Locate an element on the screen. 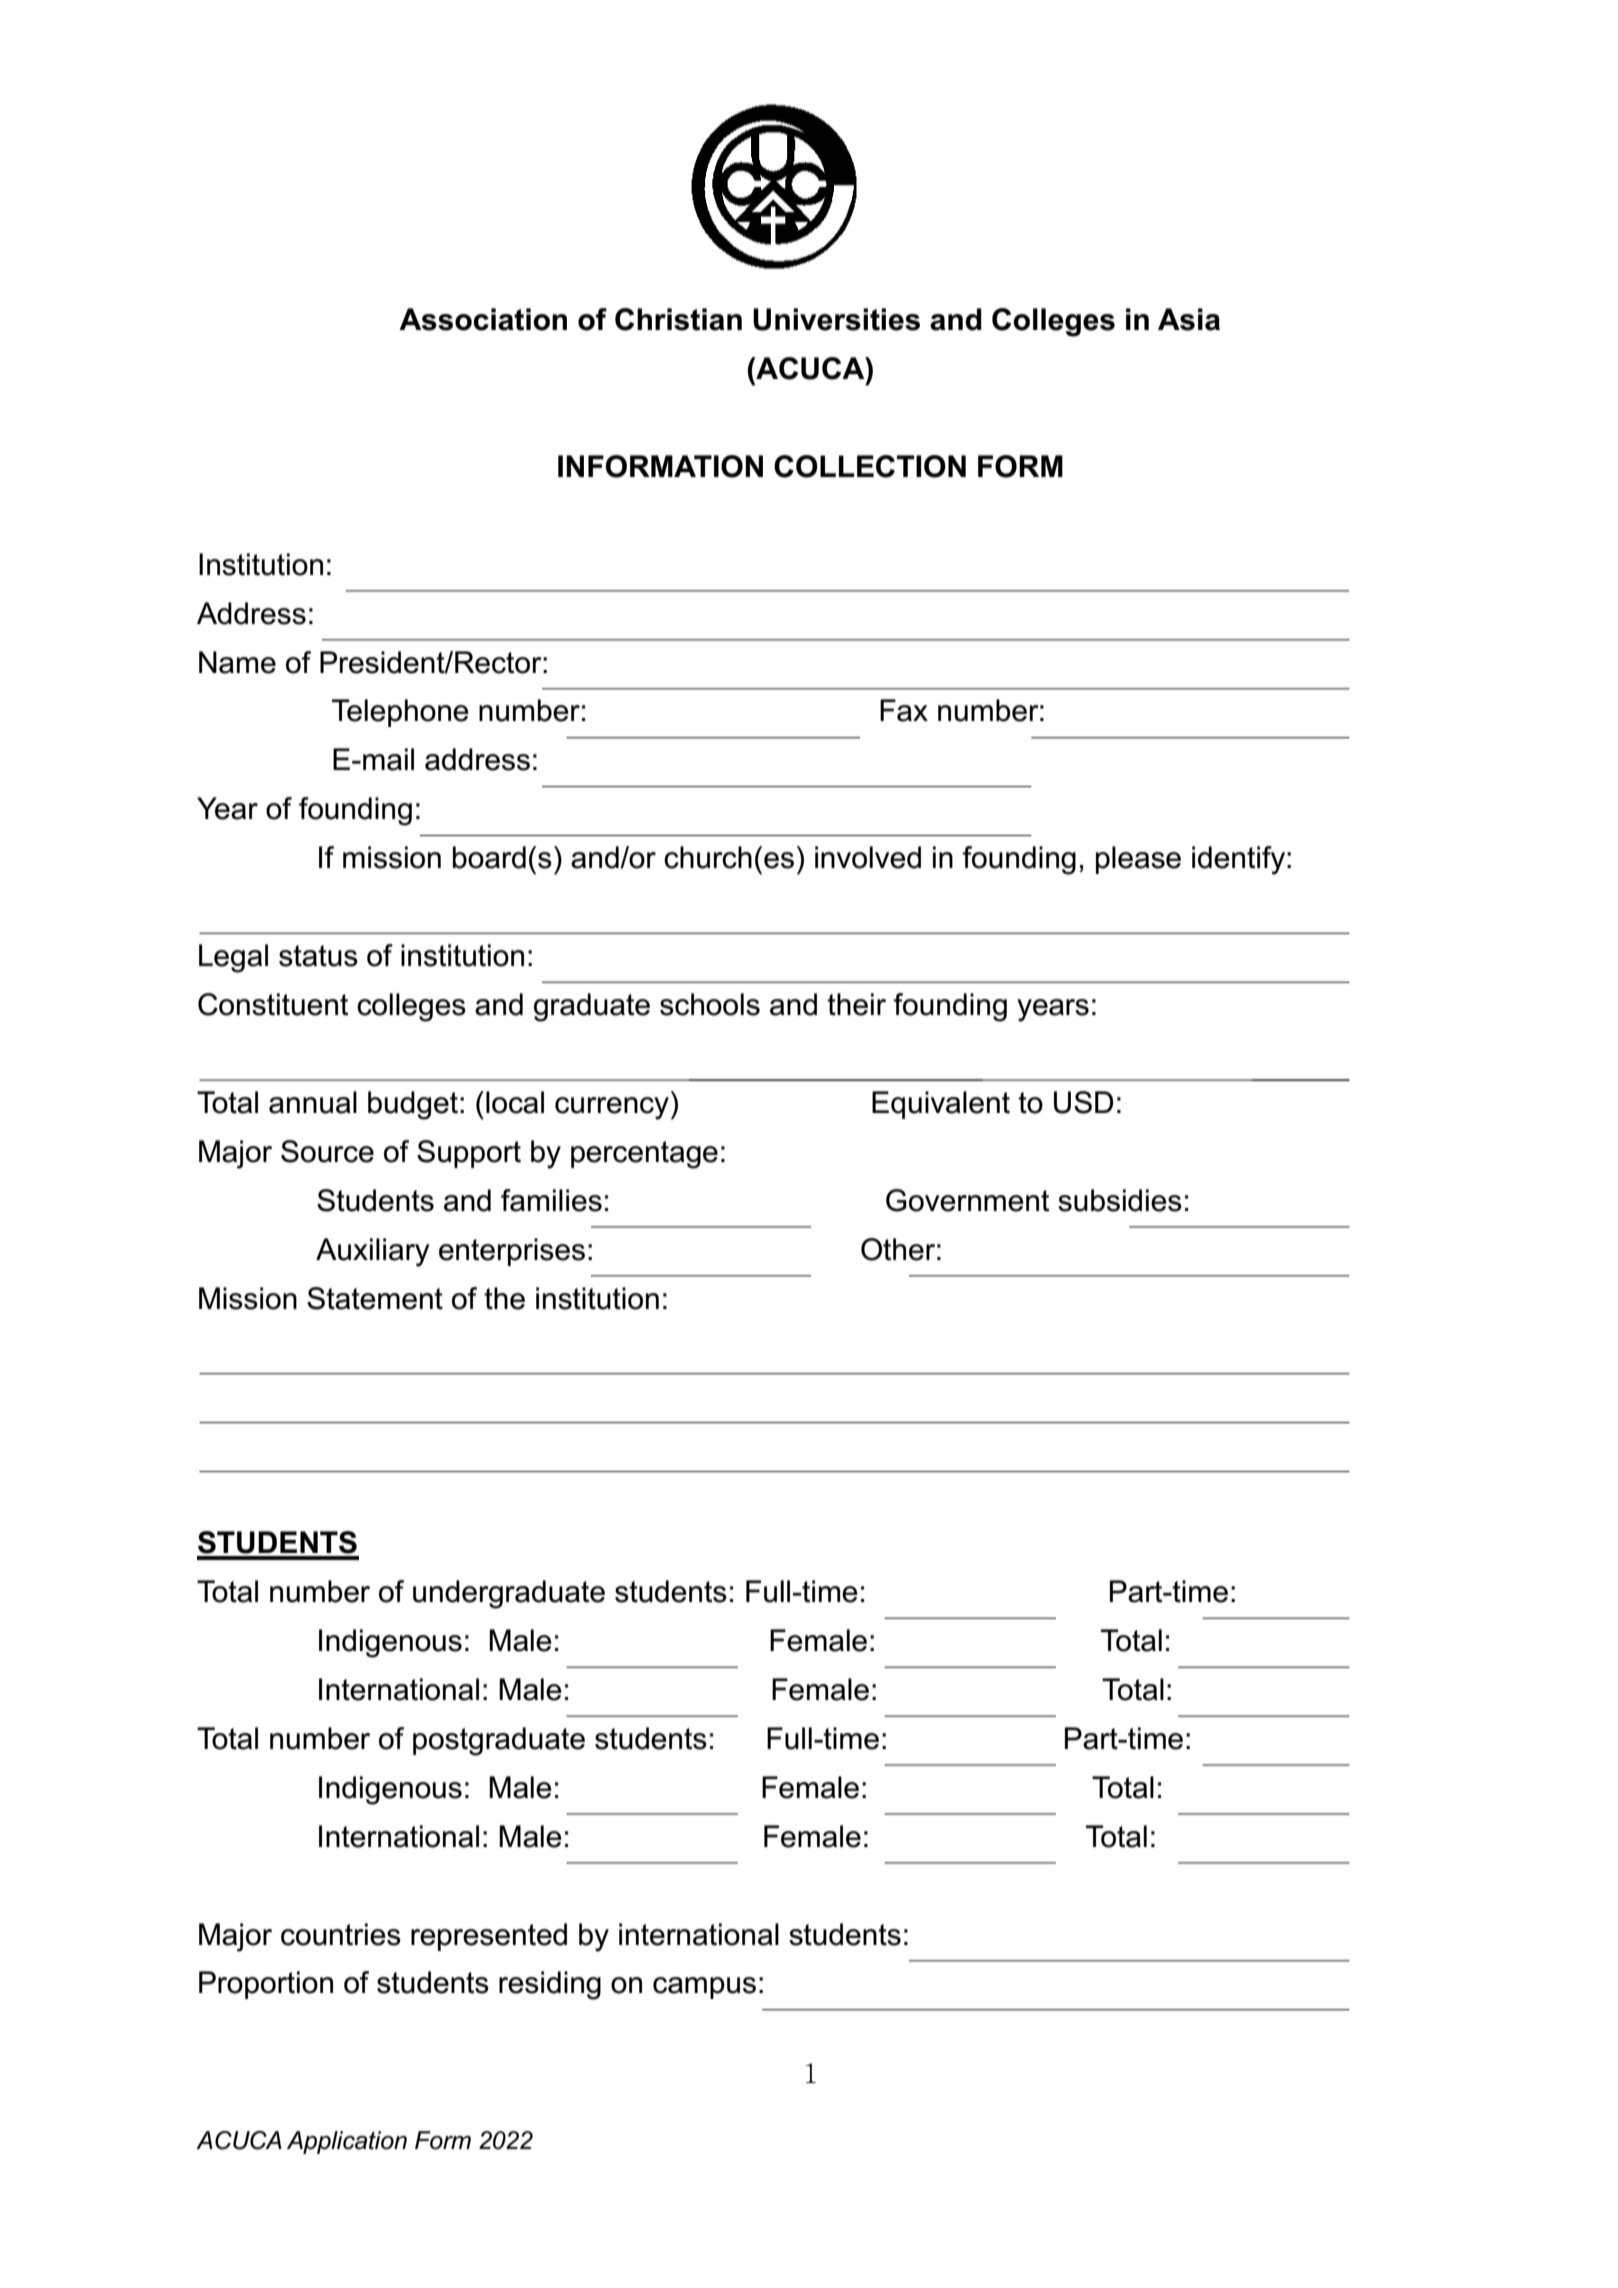 The height and width of the screenshot is (2288, 1618). Statement is located at coordinates (375, 1298).
